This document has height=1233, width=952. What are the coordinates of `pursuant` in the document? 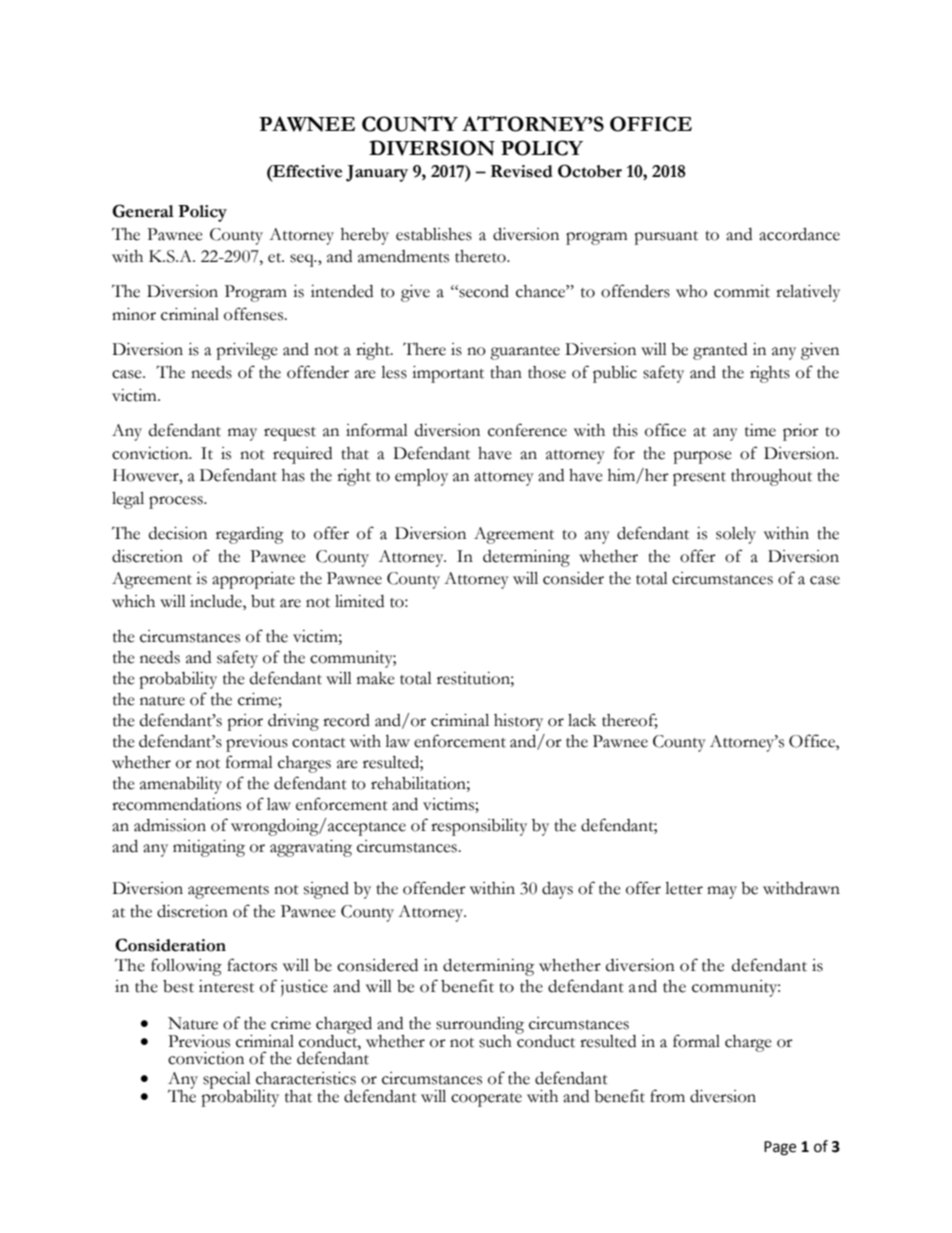 It's located at (666, 238).
